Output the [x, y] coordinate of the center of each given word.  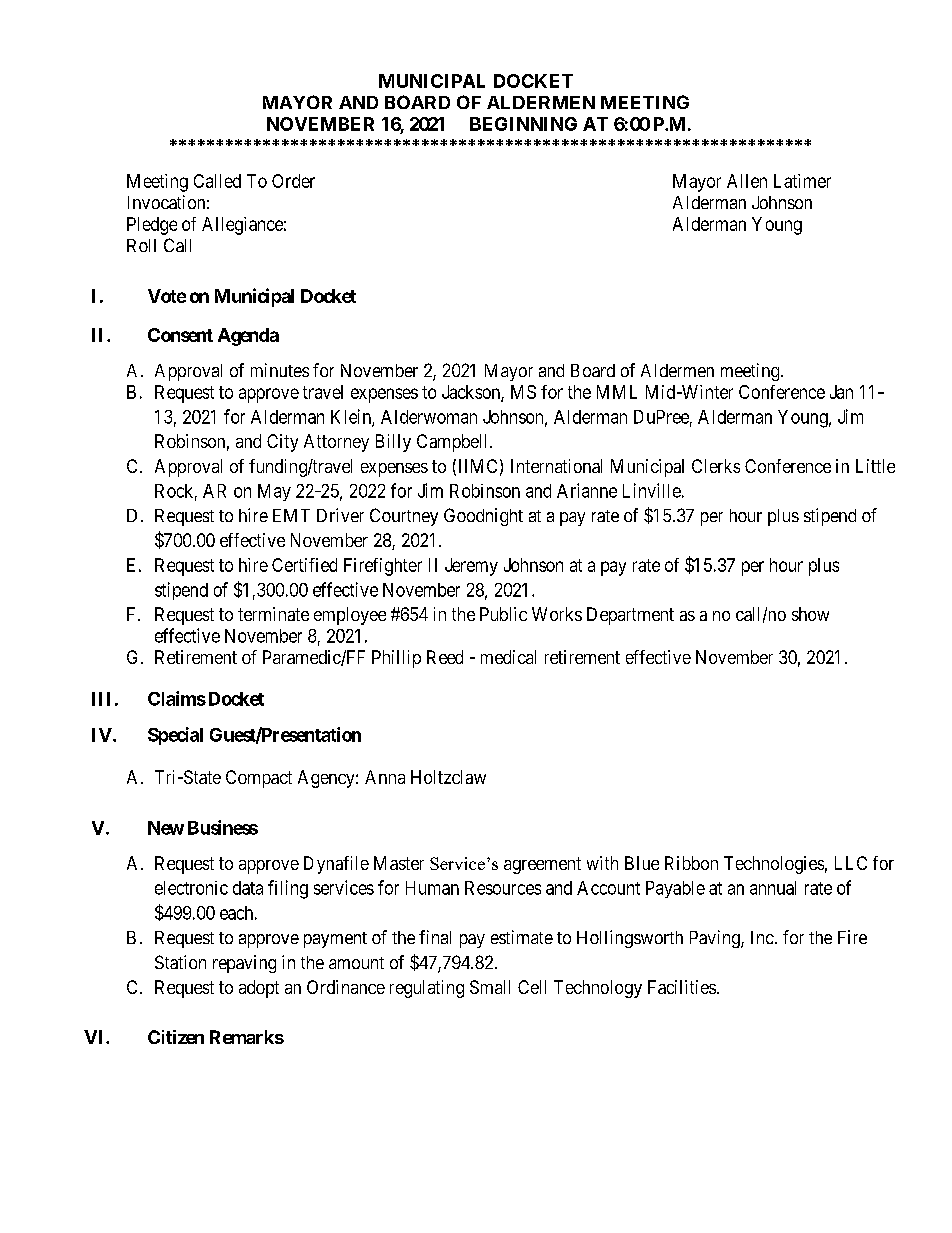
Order [293, 181]
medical [508, 657]
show [810, 614]
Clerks [716, 466]
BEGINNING [523, 124]
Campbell [454, 443]
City [282, 443]
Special [175, 736]
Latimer [802, 181]
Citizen [176, 1037]
